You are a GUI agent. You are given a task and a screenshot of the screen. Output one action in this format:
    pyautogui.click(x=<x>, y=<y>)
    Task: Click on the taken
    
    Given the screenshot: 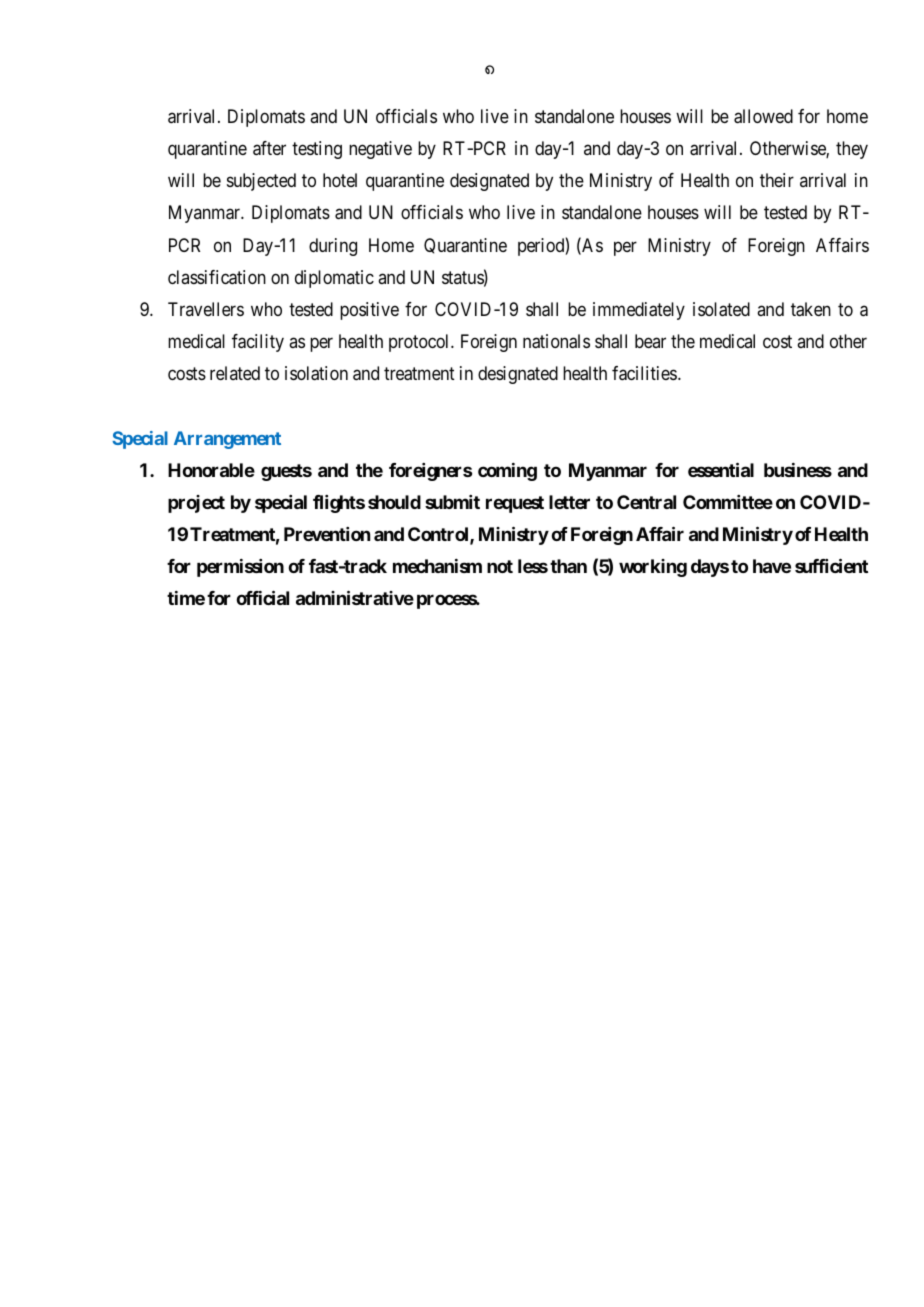 What is the action you would take?
    pyautogui.click(x=811, y=309)
